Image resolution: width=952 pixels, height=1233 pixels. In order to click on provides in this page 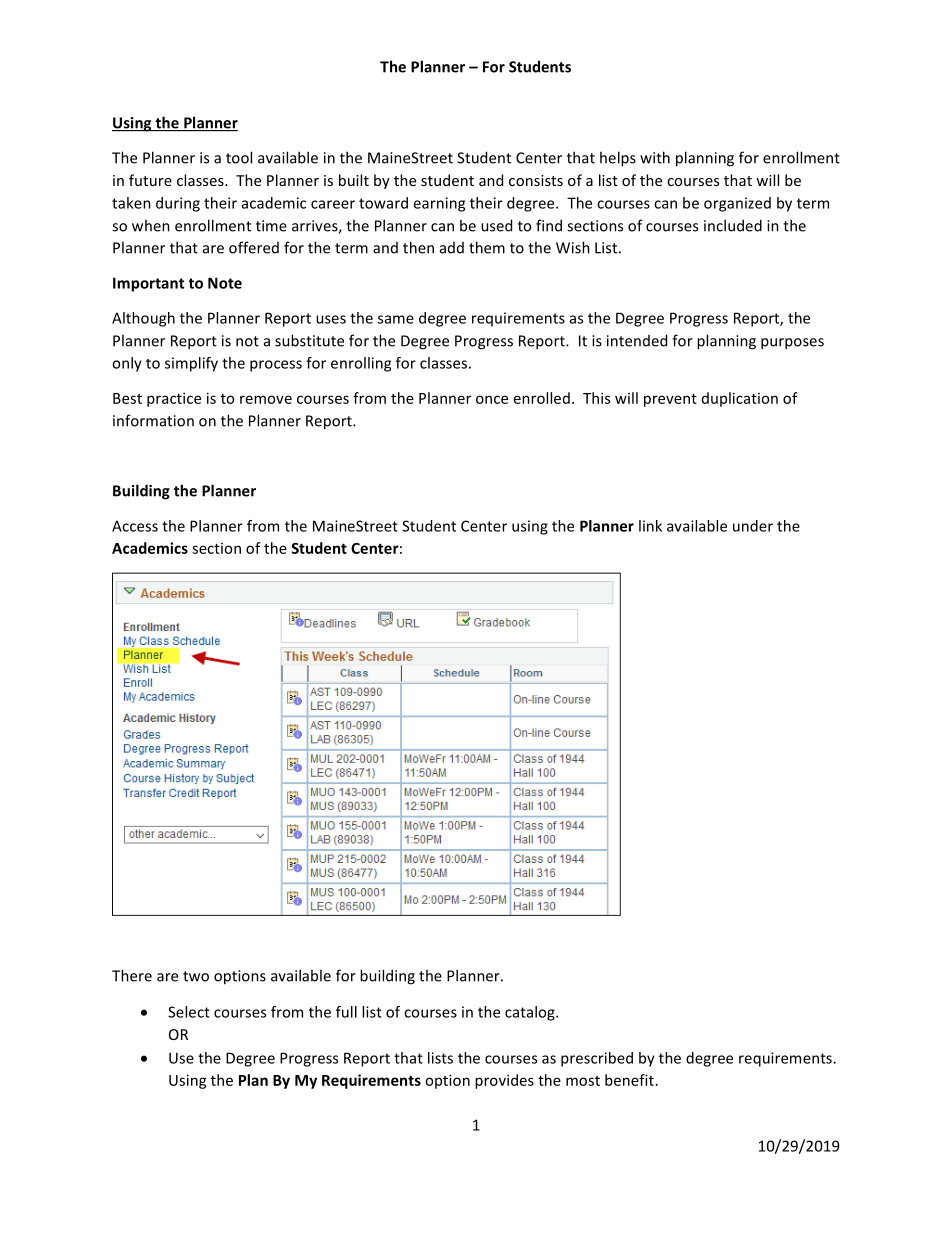, I will do `click(504, 1081)`.
